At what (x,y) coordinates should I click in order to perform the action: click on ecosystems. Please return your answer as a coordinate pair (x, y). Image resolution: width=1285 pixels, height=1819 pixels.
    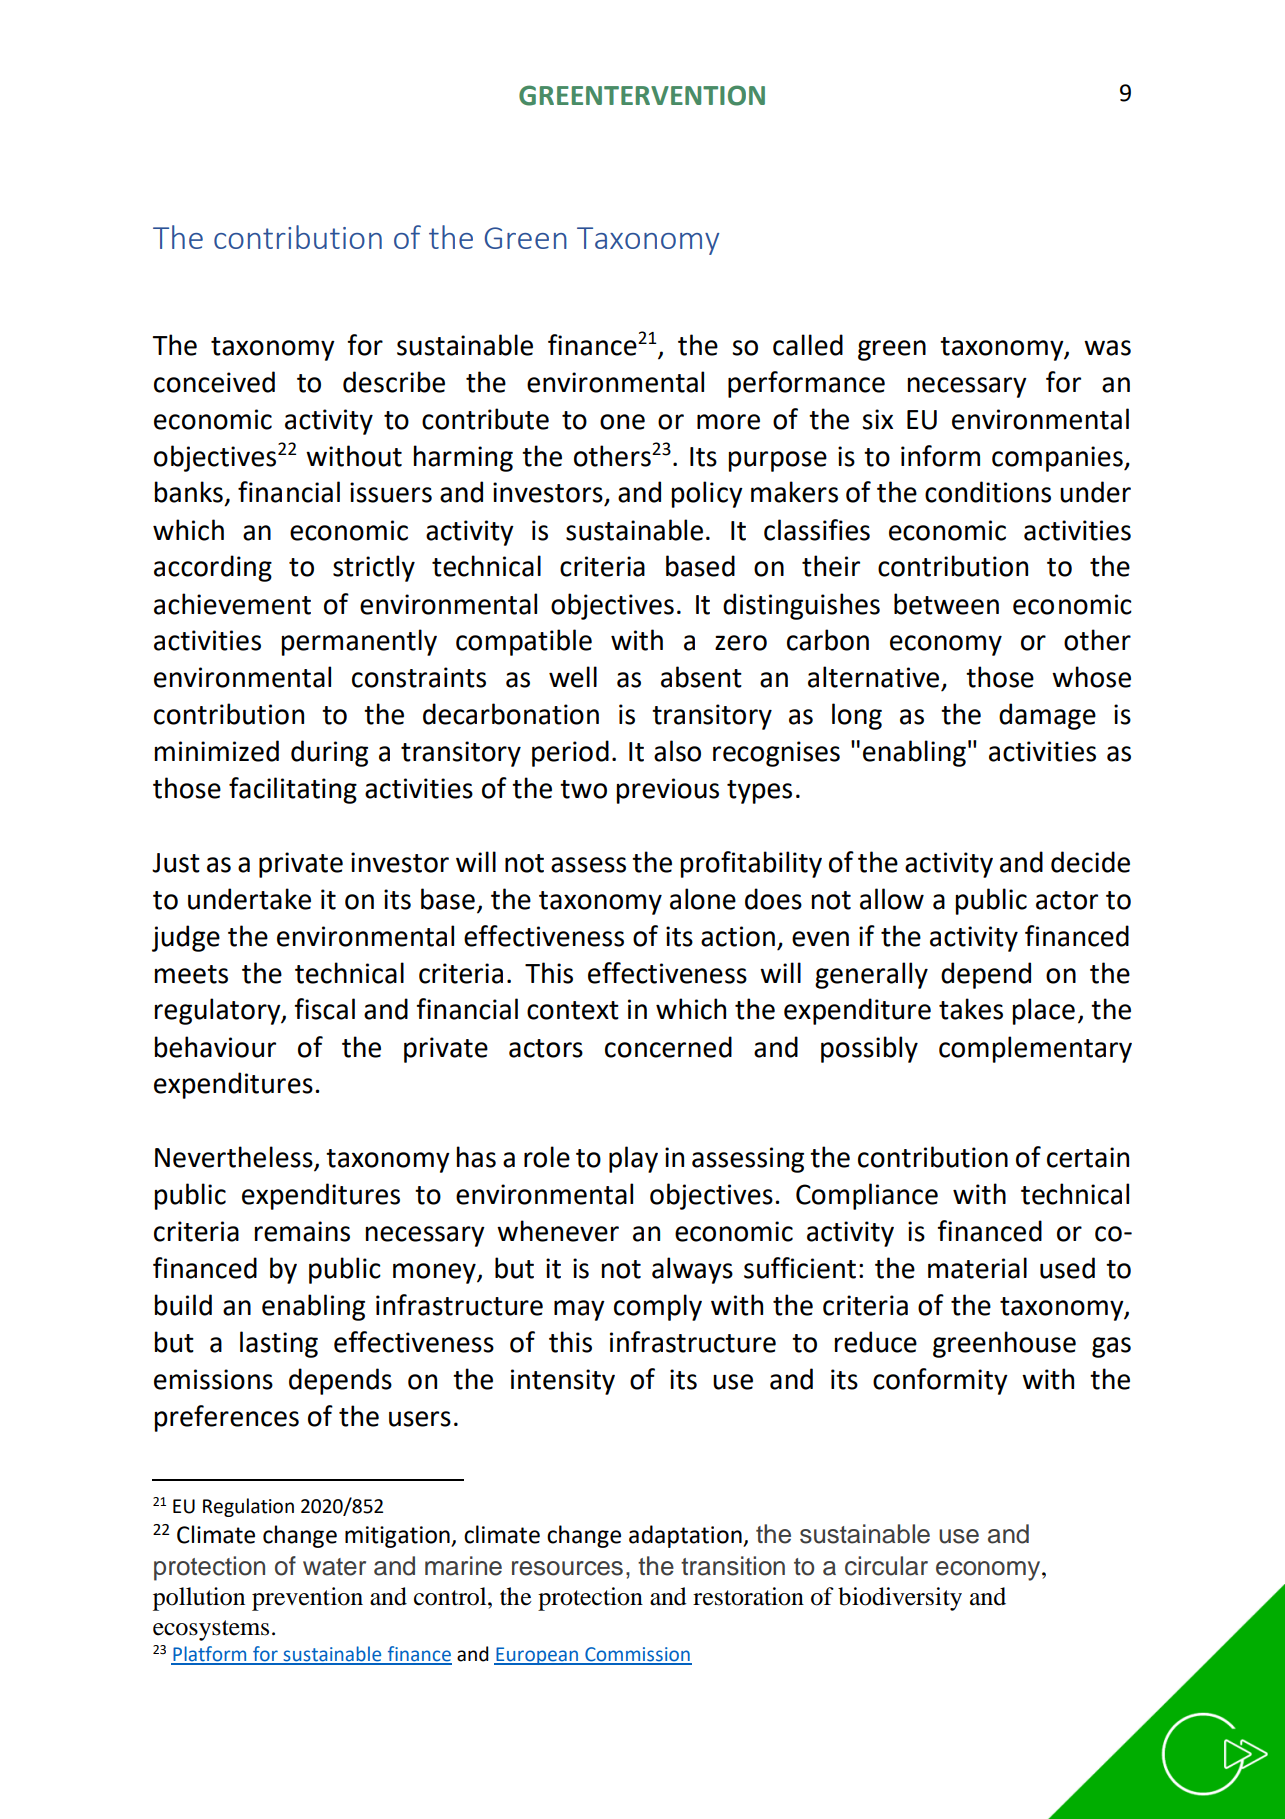
    Looking at the image, I should click on (211, 1630).
